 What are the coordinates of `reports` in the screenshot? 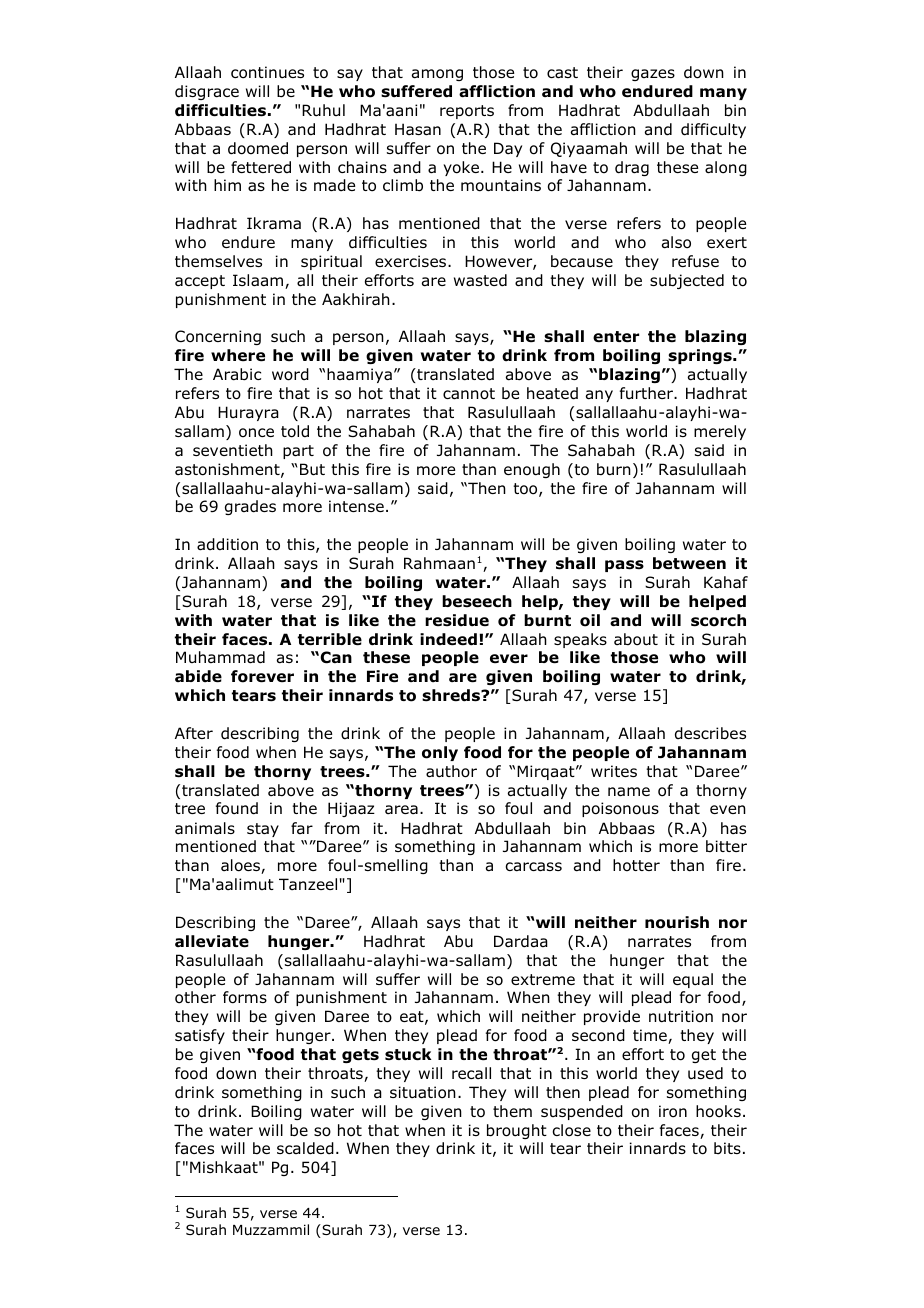 It's located at (467, 112).
